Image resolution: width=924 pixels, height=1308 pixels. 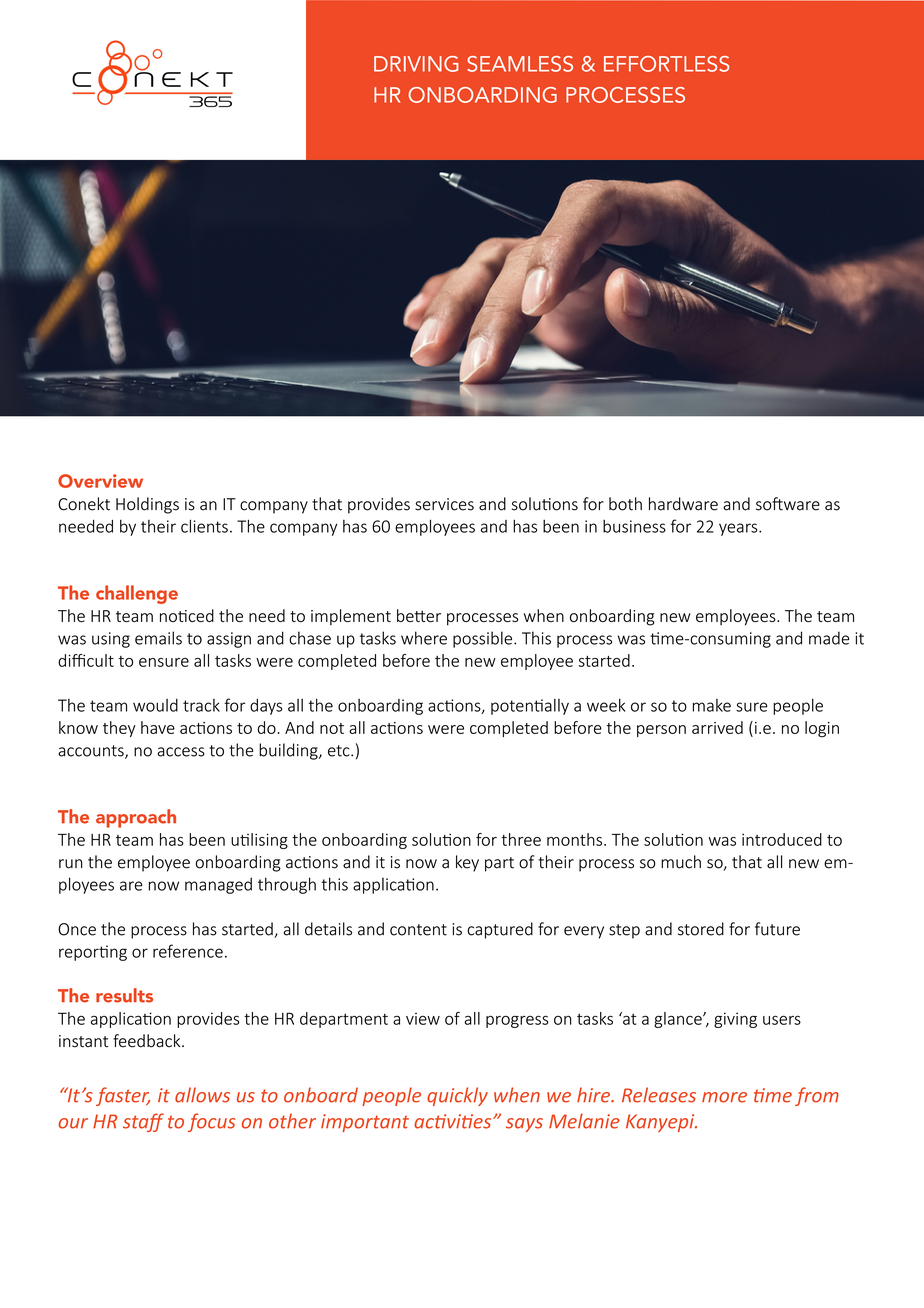 I want to click on potentially, so click(x=530, y=707).
